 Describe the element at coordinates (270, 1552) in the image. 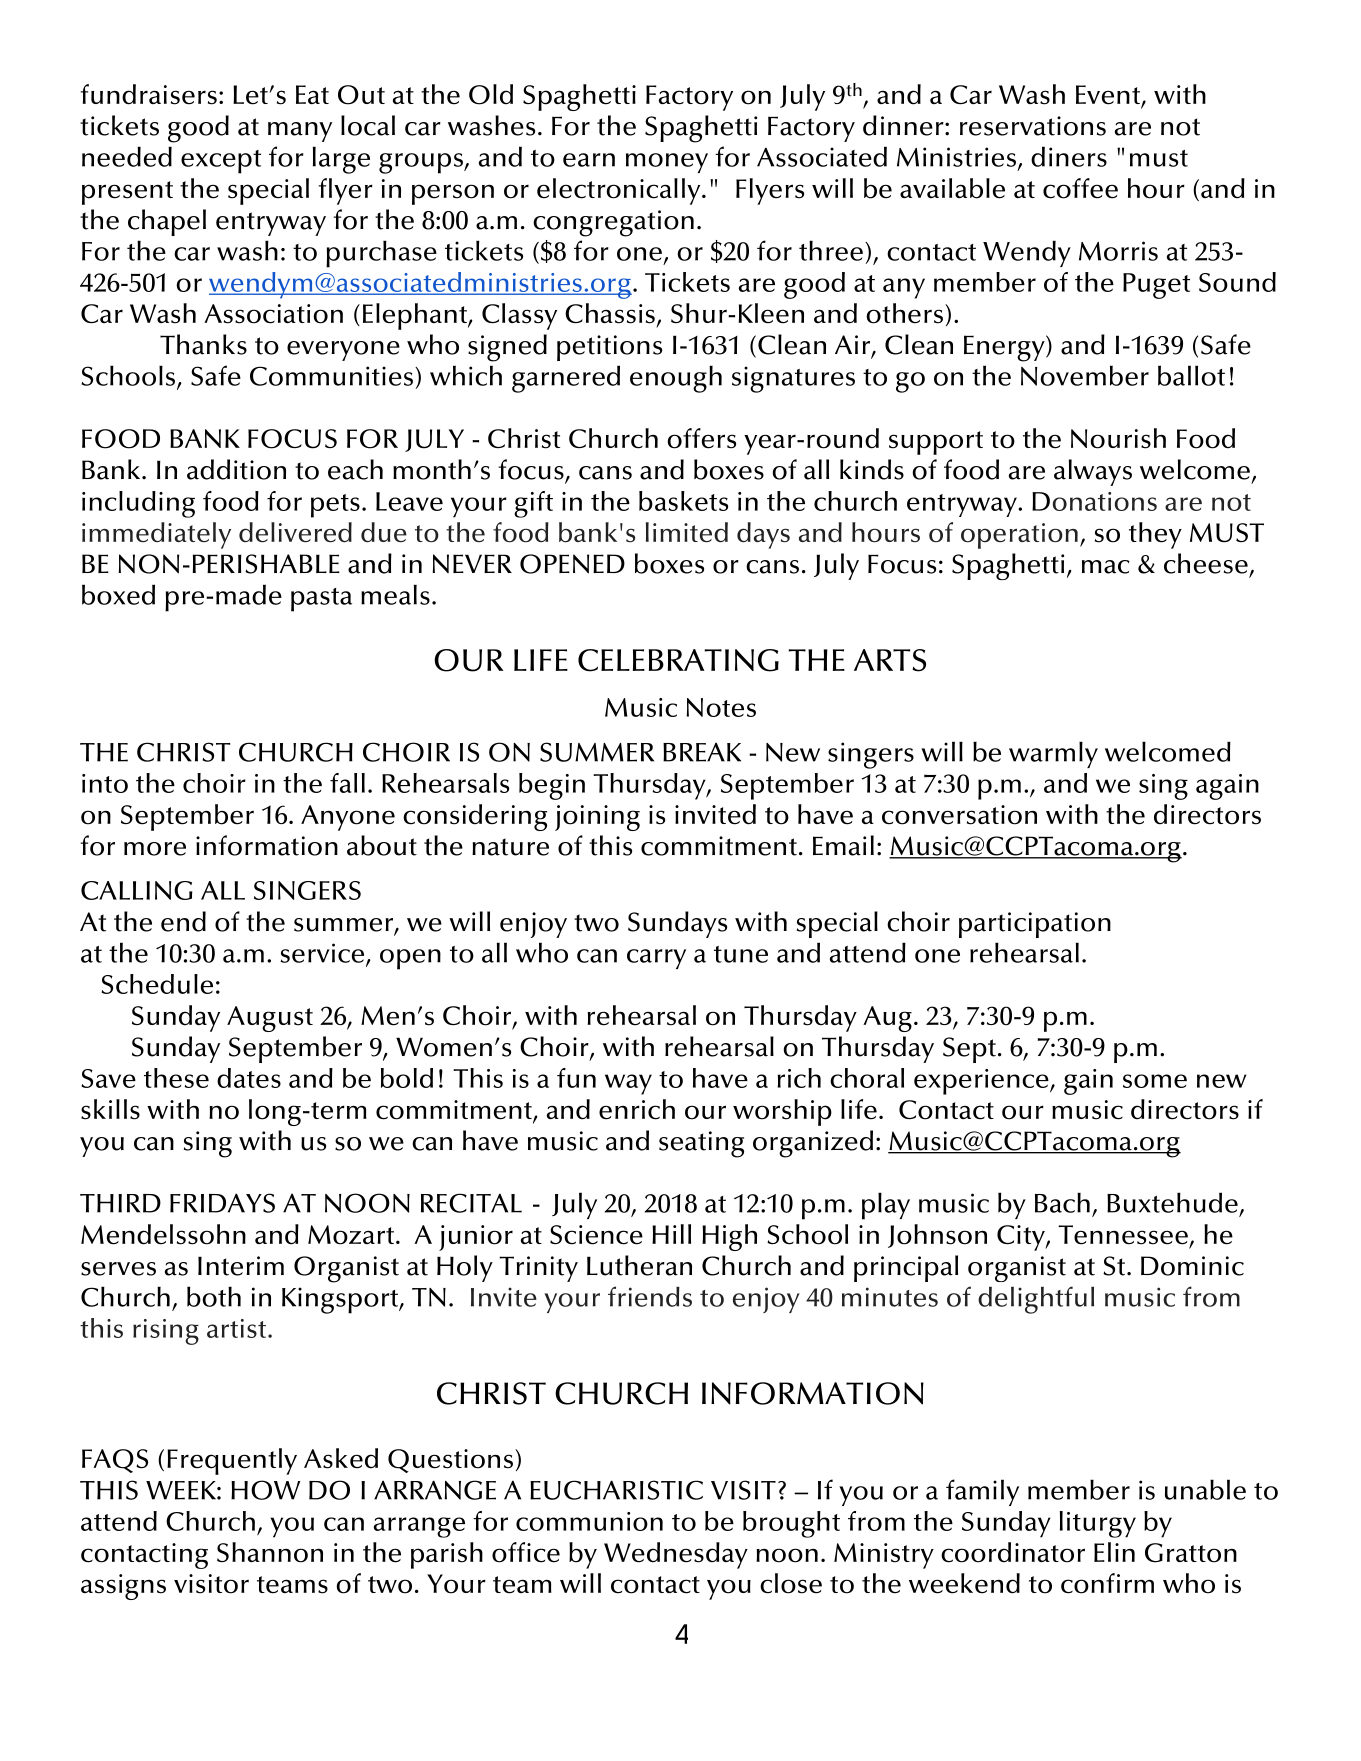

I see `Shannon` at that location.
